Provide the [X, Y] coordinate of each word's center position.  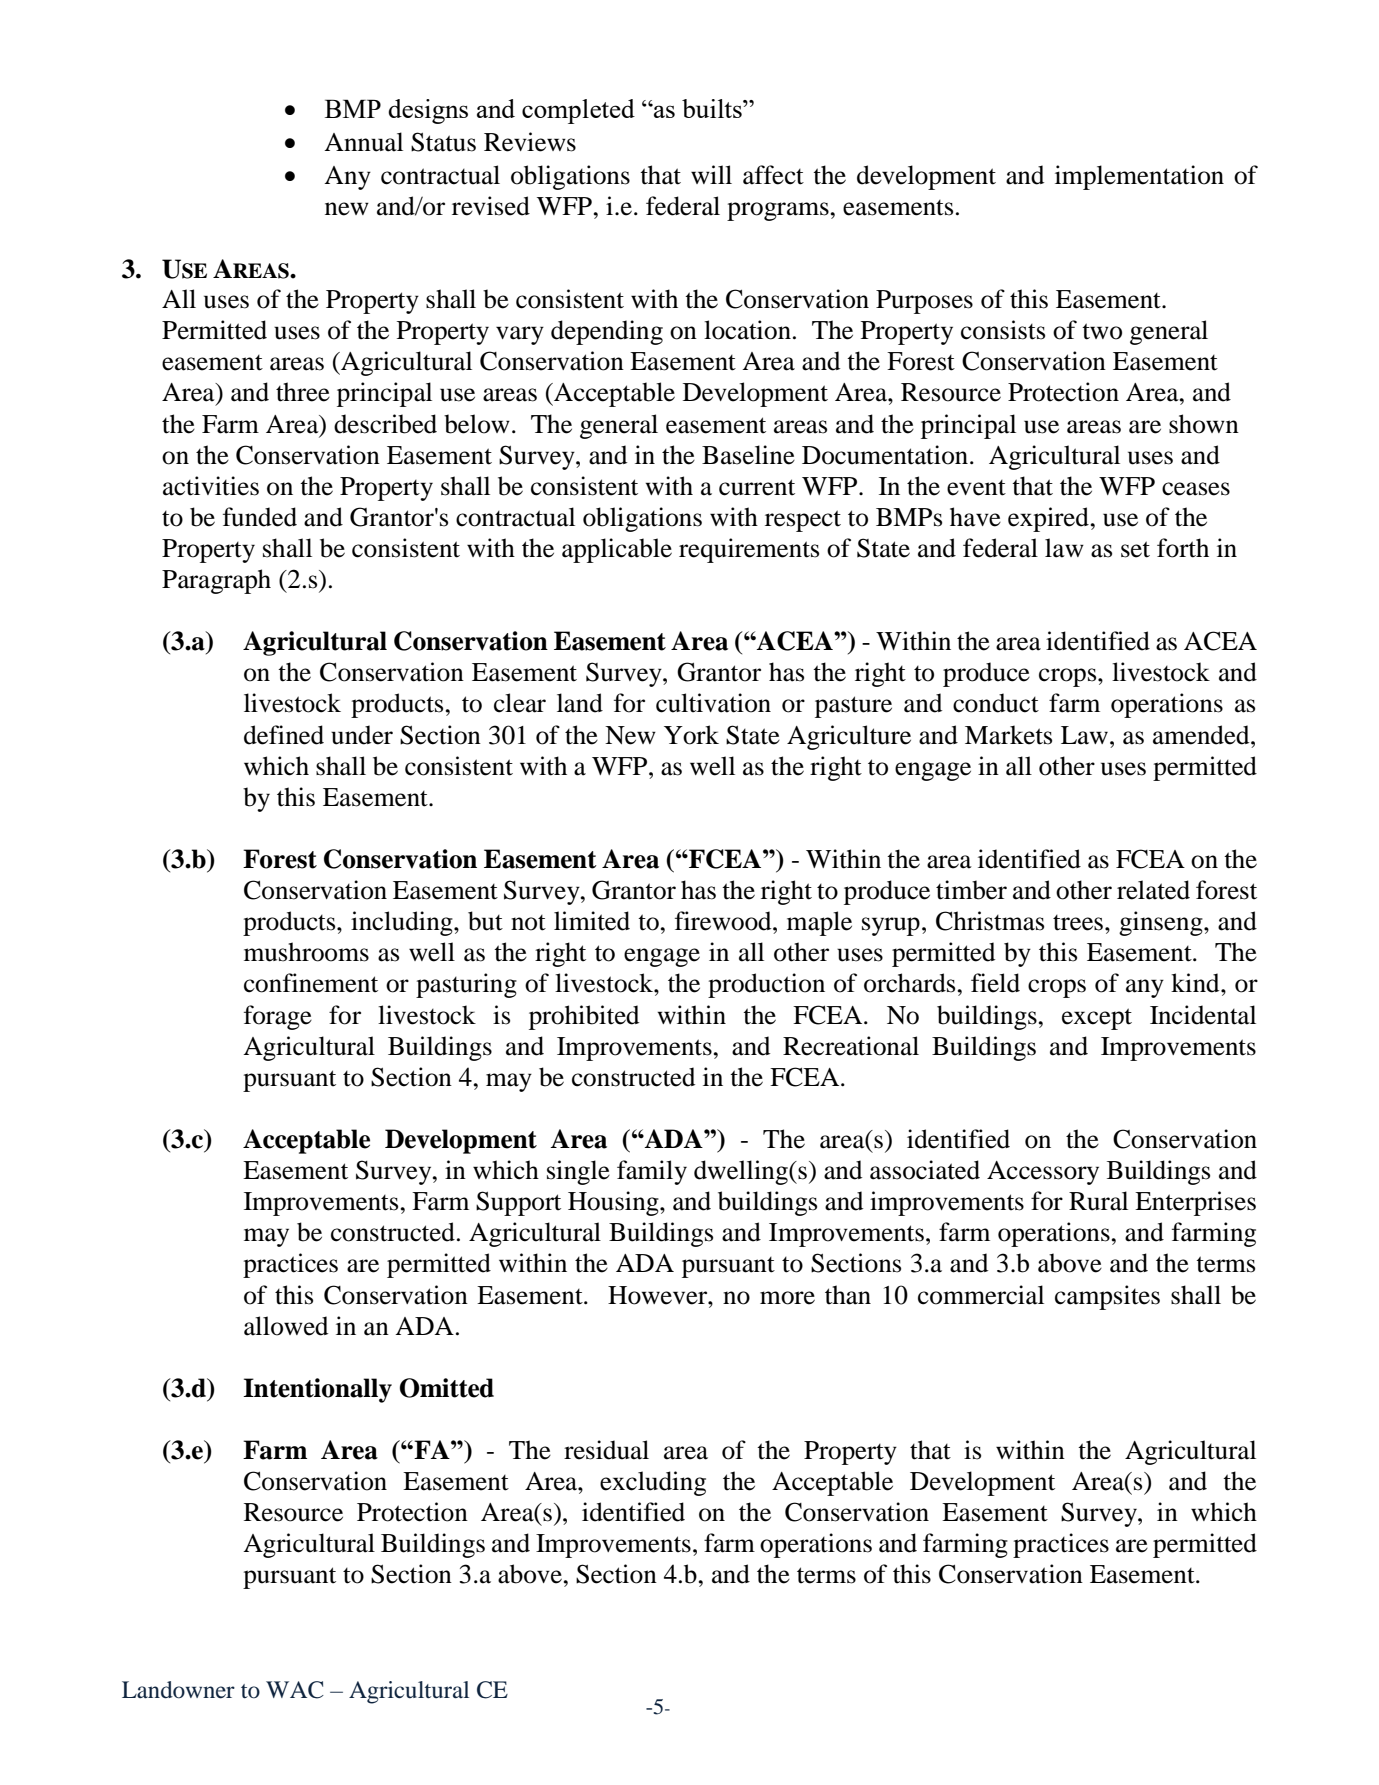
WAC [295, 1690]
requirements [749, 550]
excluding [653, 1483]
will [711, 174]
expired [1049, 519]
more [787, 1298]
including [403, 923]
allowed [286, 1326]
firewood [724, 921]
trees [1078, 923]
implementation [1139, 177]
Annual [363, 142]
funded [260, 517]
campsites [1107, 1297]
